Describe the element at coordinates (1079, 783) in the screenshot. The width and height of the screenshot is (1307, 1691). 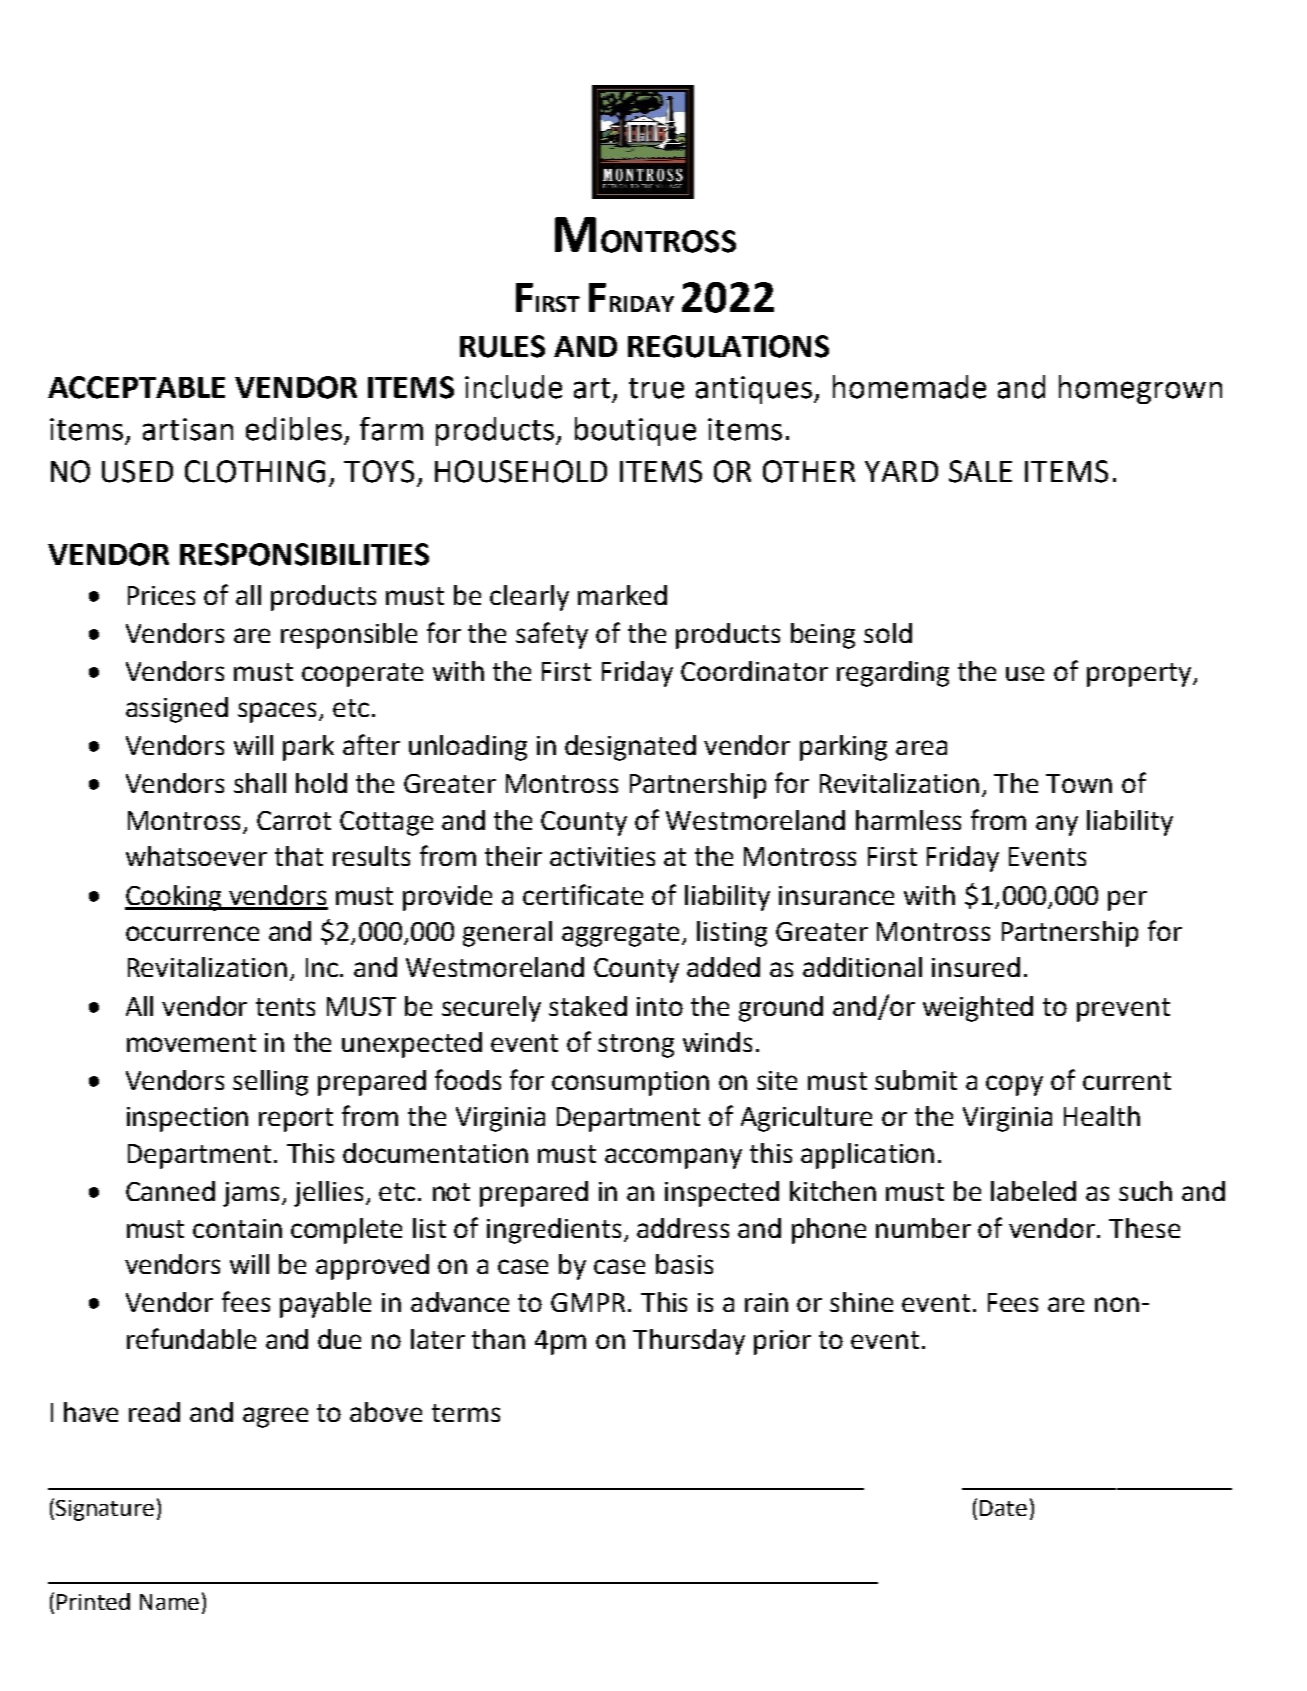
I see `Town` at that location.
